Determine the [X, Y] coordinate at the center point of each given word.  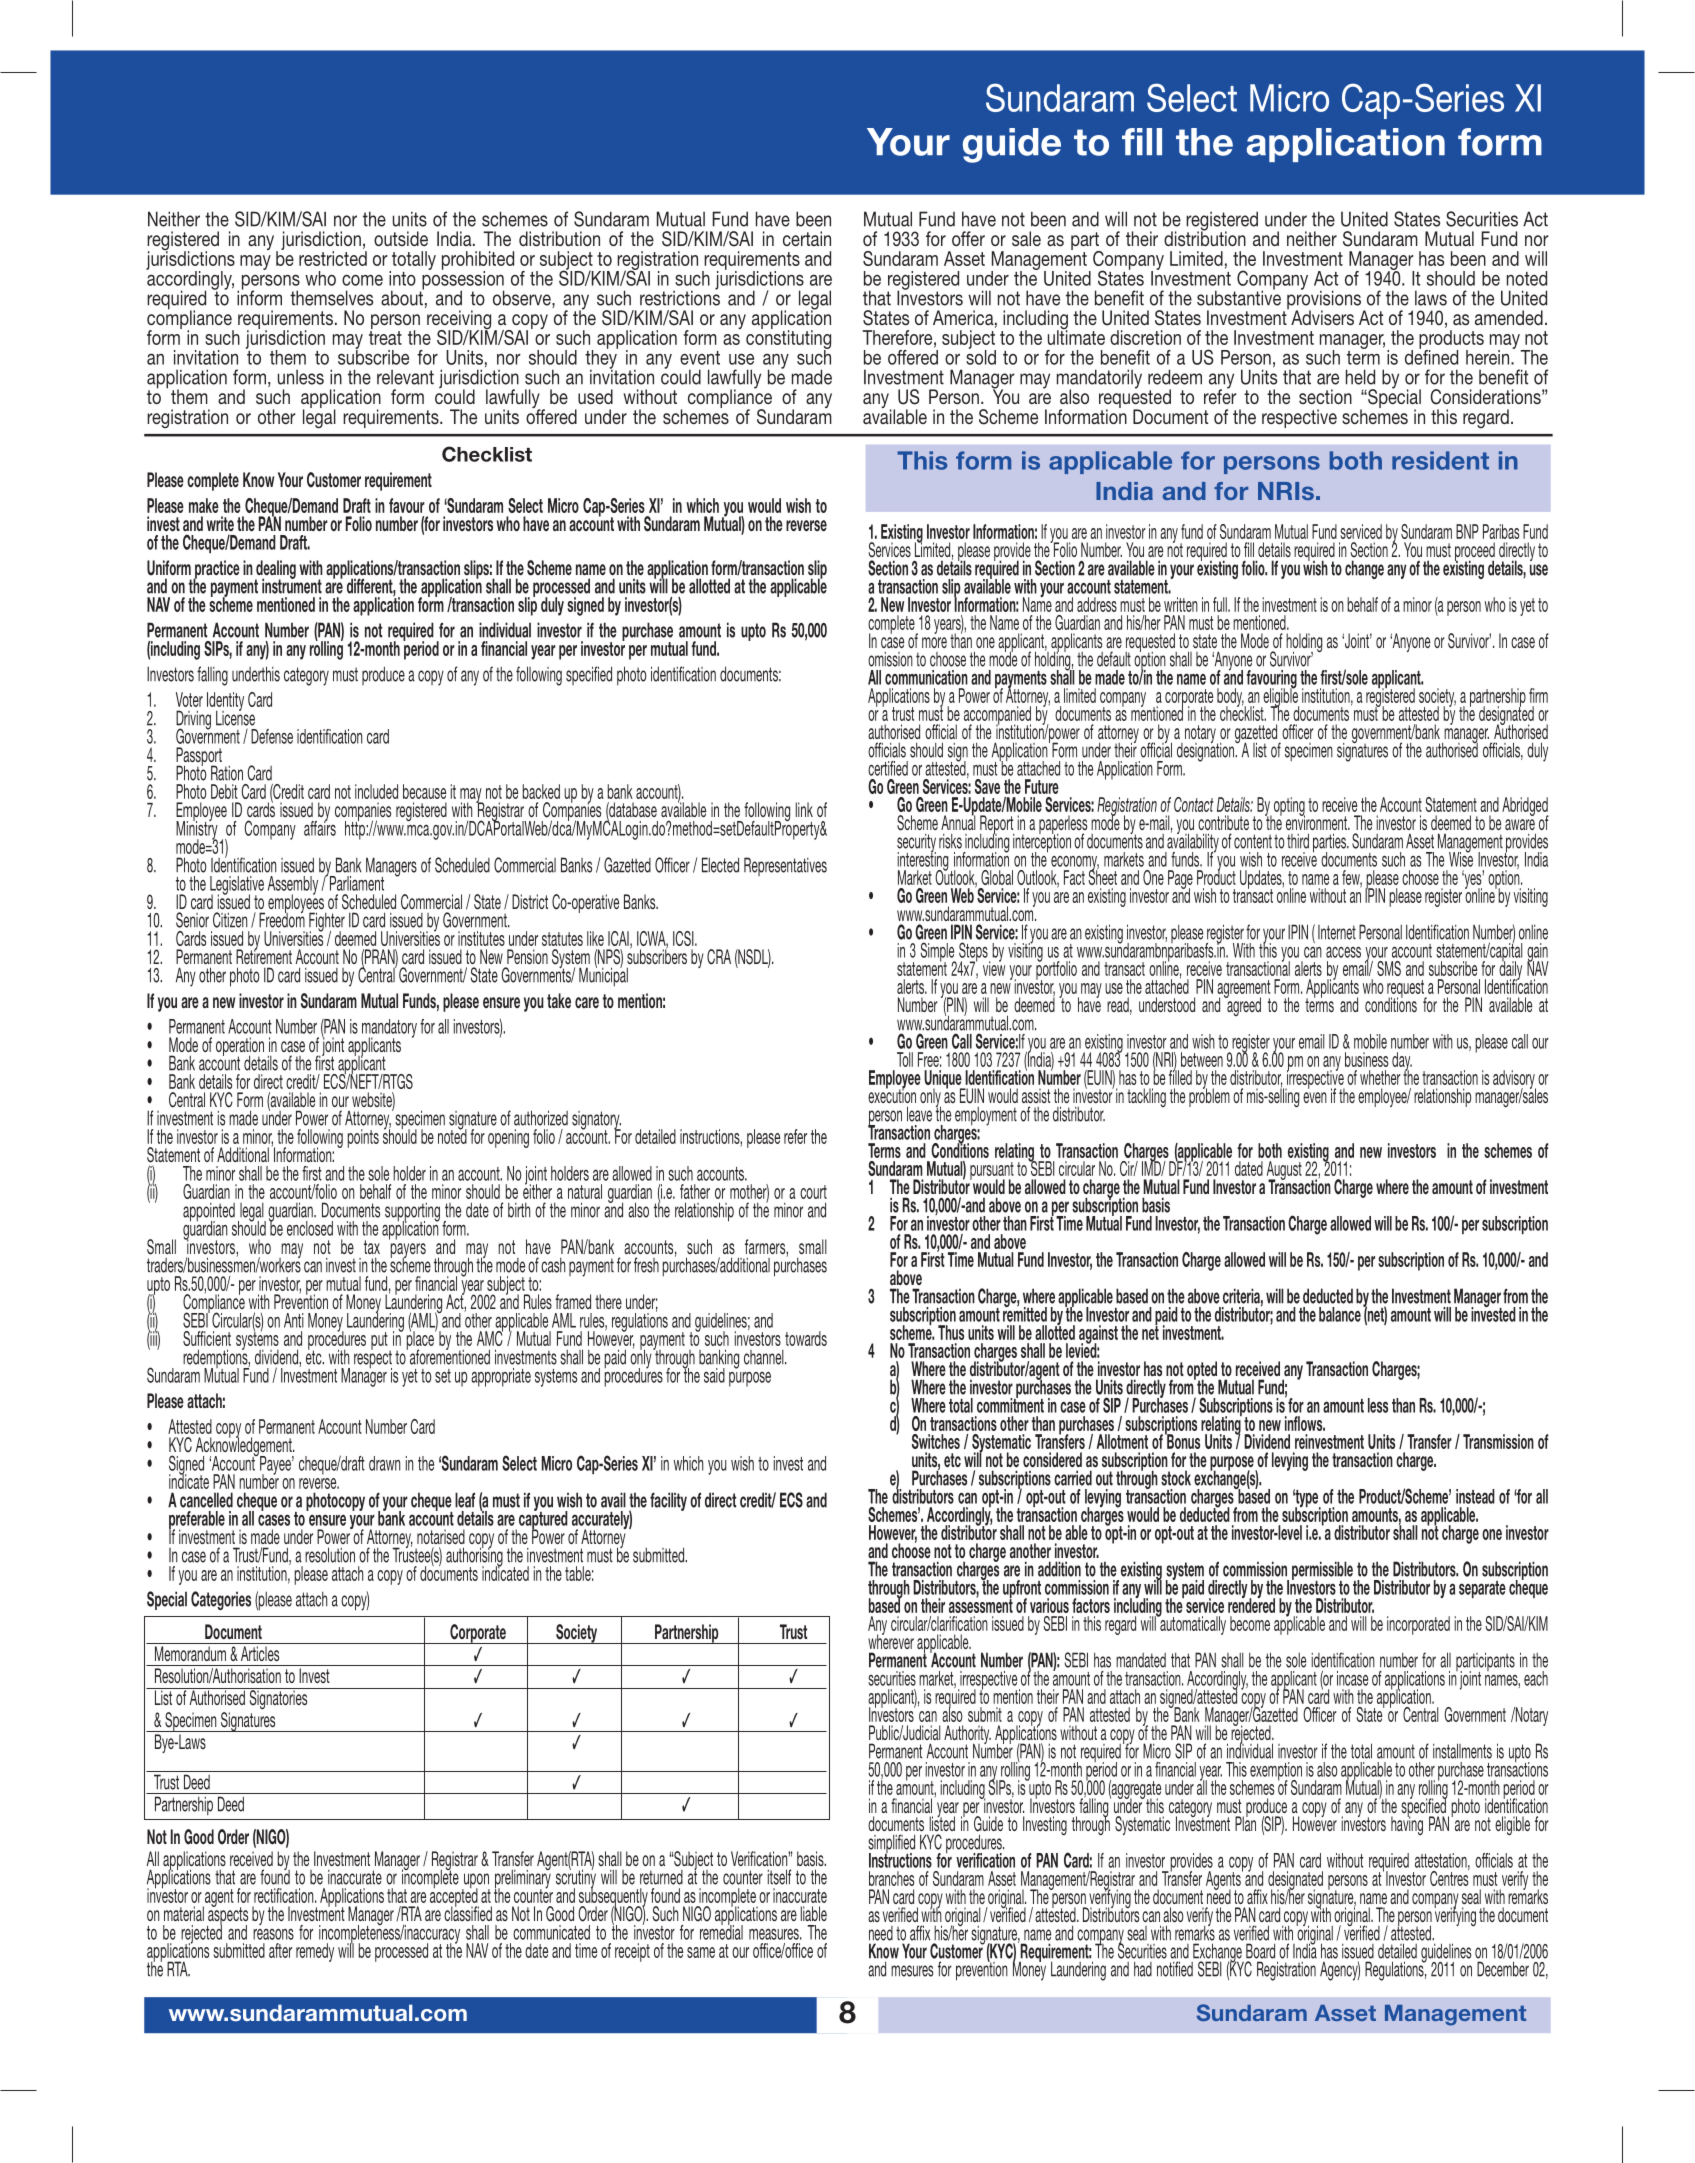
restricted [333, 258]
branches [892, 1878]
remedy [315, 1952]
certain [807, 238]
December [1503, 1969]
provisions [1324, 300]
